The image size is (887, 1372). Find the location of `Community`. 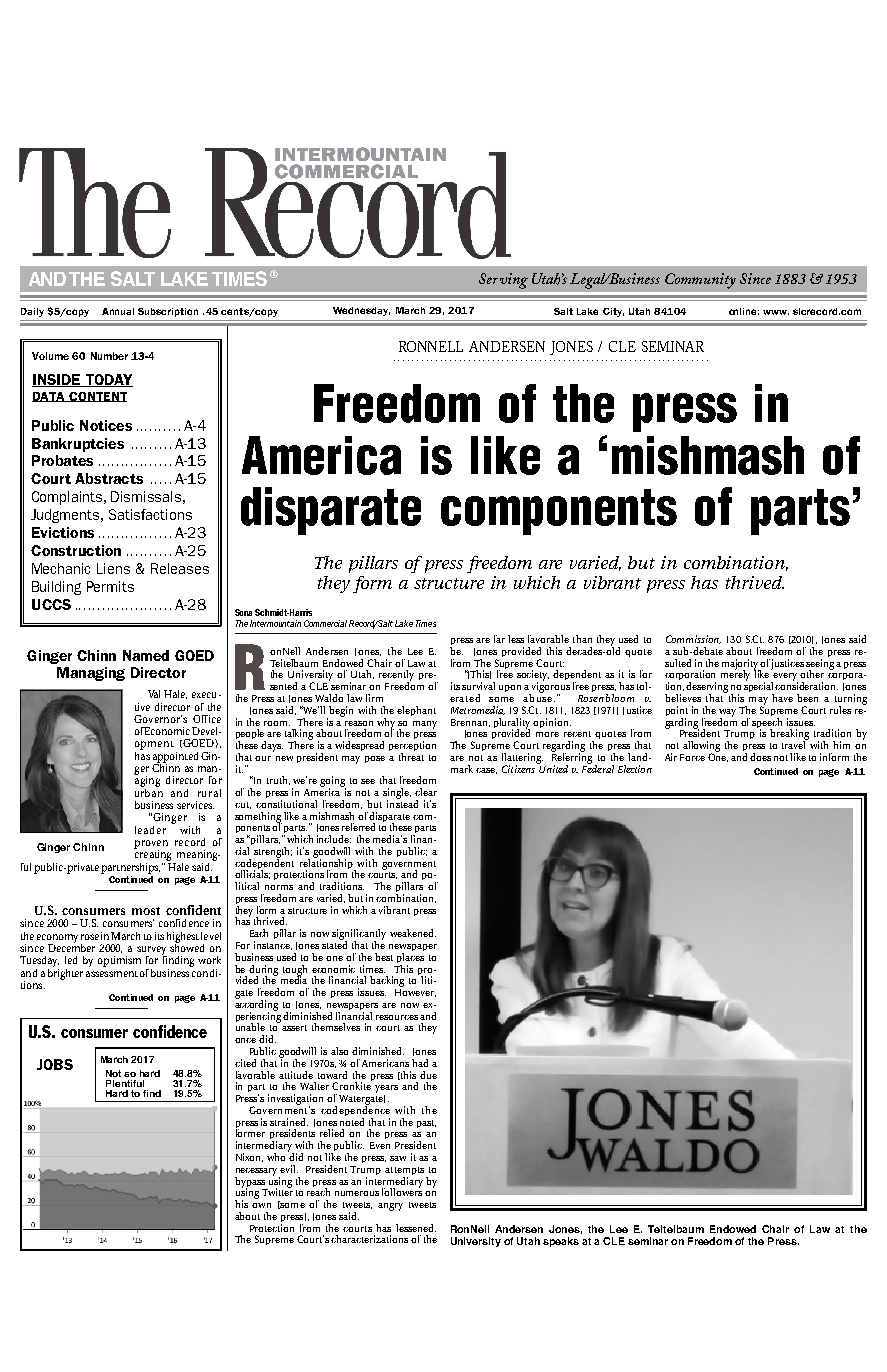

Community is located at coordinates (700, 281).
